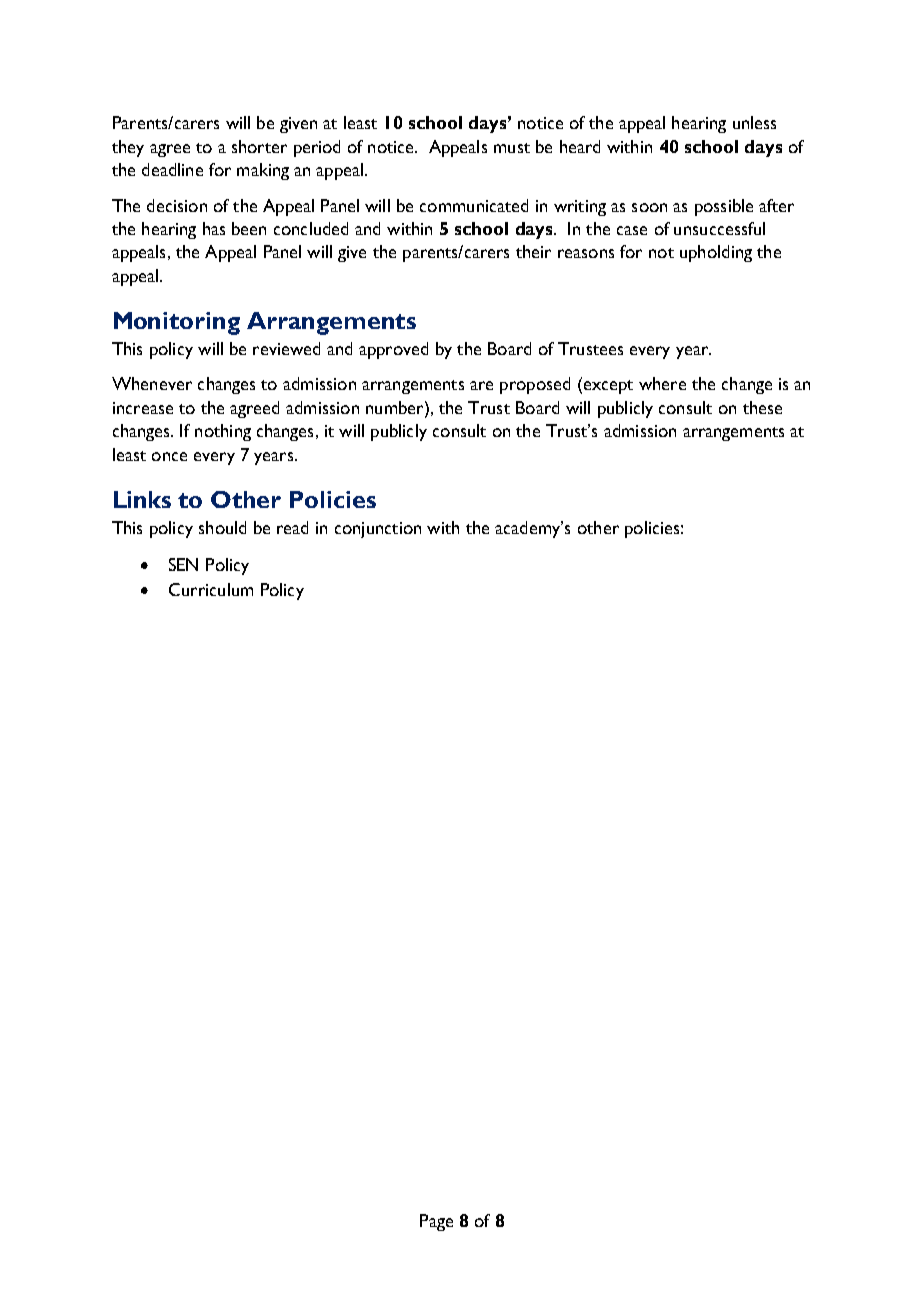  What do you see at coordinates (222, 527) in the document?
I see `should` at bounding box center [222, 527].
